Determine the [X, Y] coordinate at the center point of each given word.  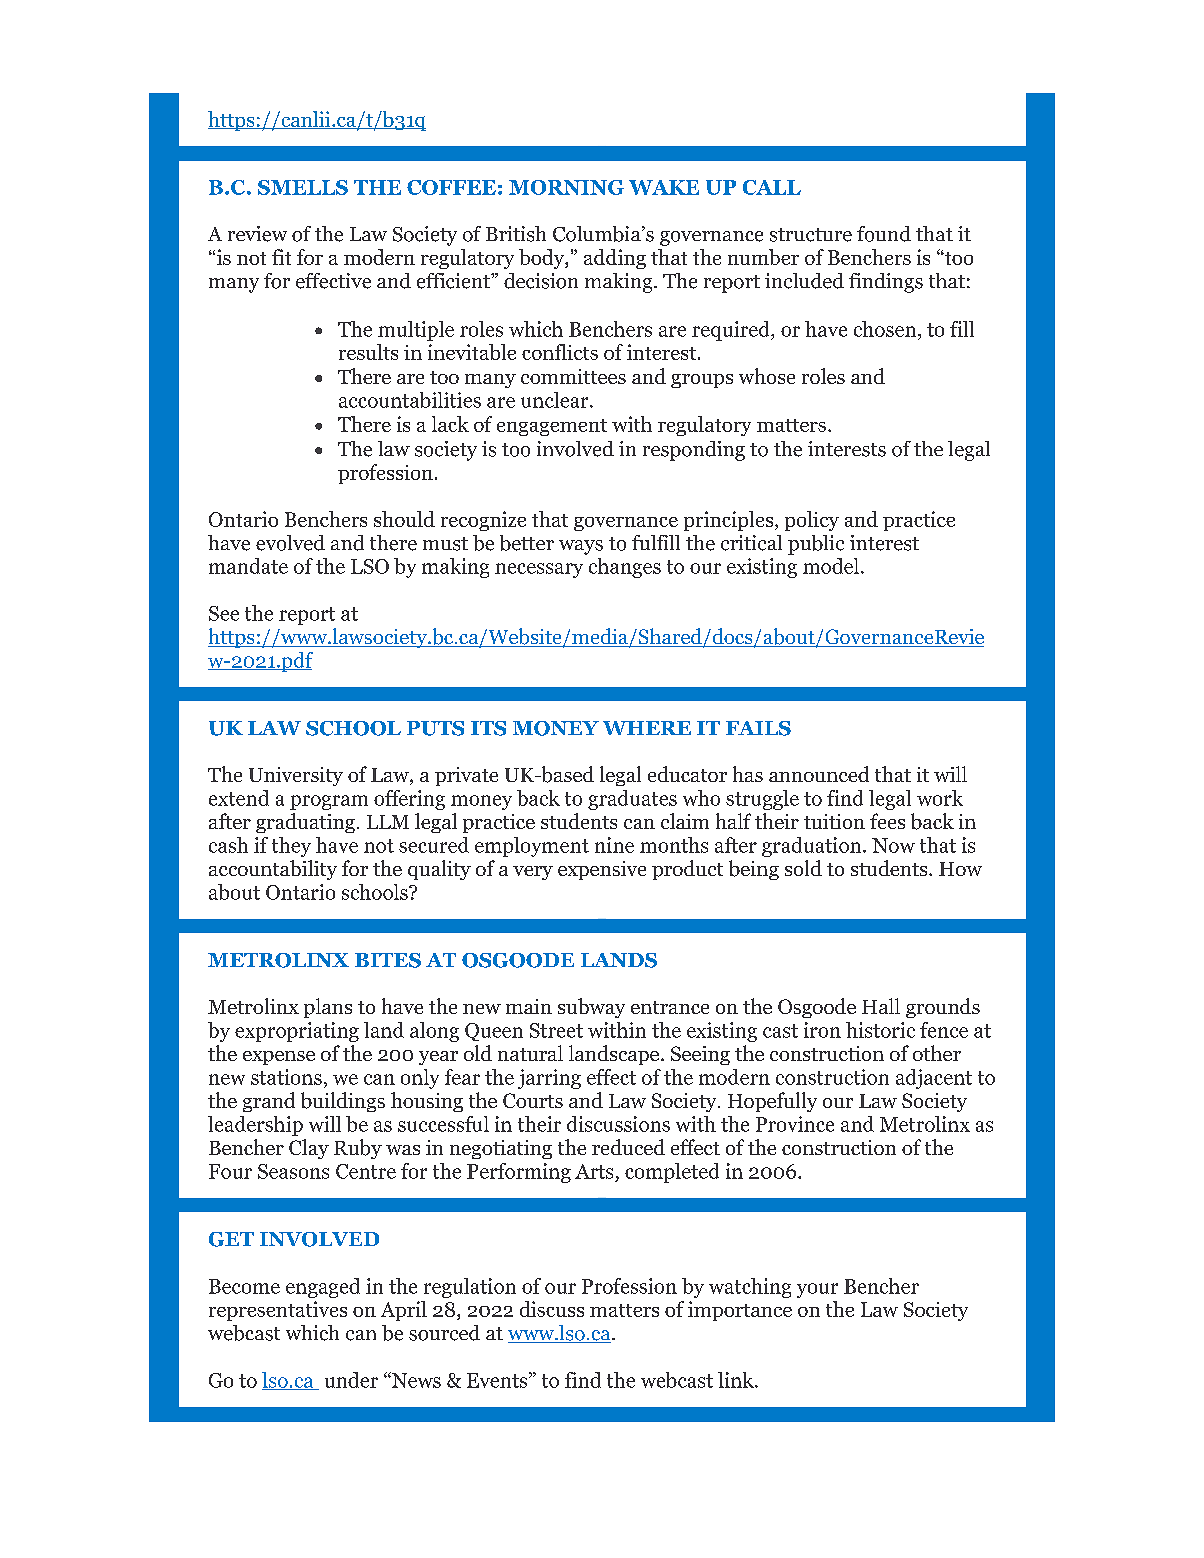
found [884, 234]
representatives [278, 1311]
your [817, 1290]
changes [625, 568]
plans [328, 1008]
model [831, 566]
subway [591, 1008]
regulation [470, 1288]
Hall [881, 1006]
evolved [290, 543]
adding [615, 259]
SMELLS [303, 187]
